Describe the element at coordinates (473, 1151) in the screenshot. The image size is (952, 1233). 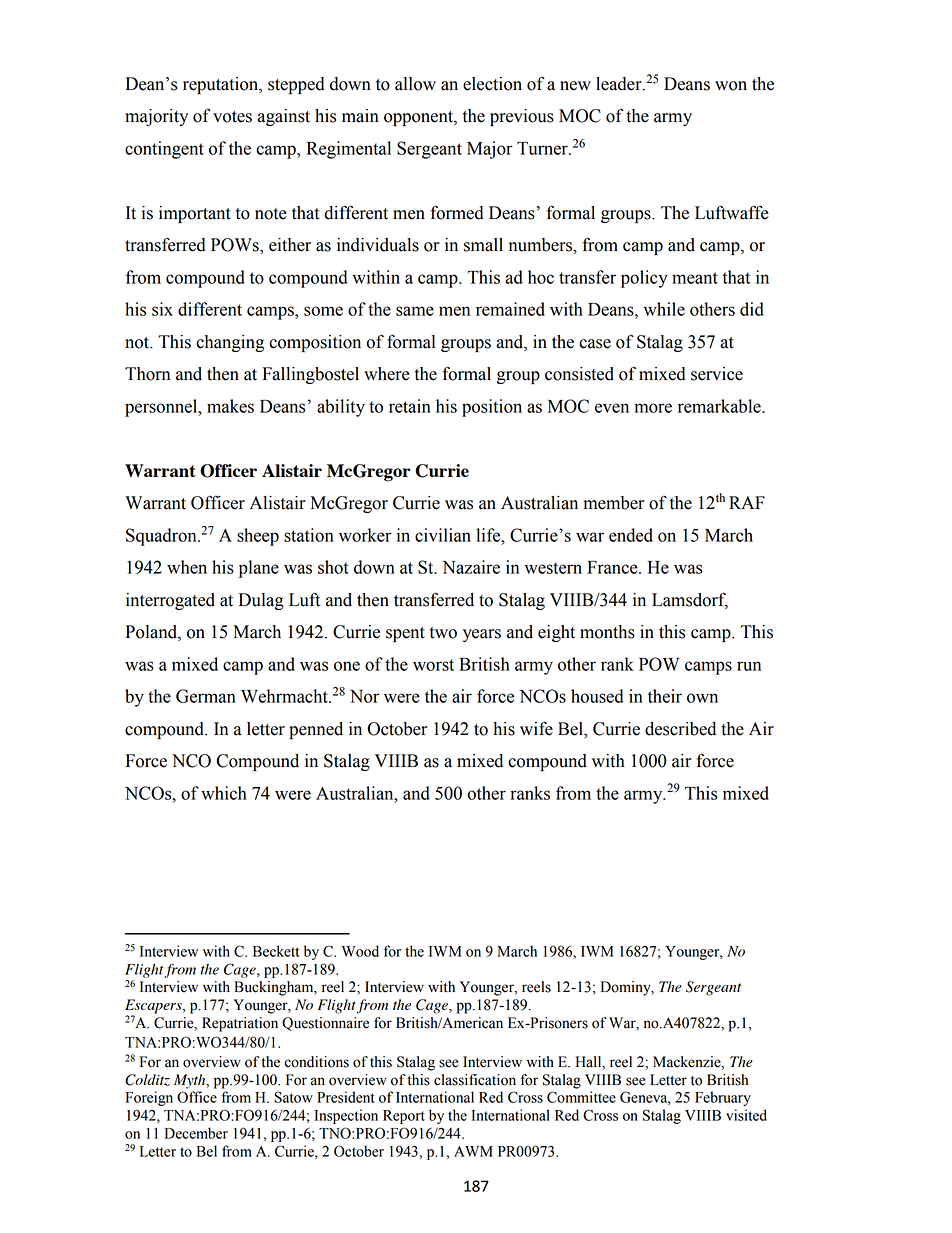
I see `AWM` at that location.
